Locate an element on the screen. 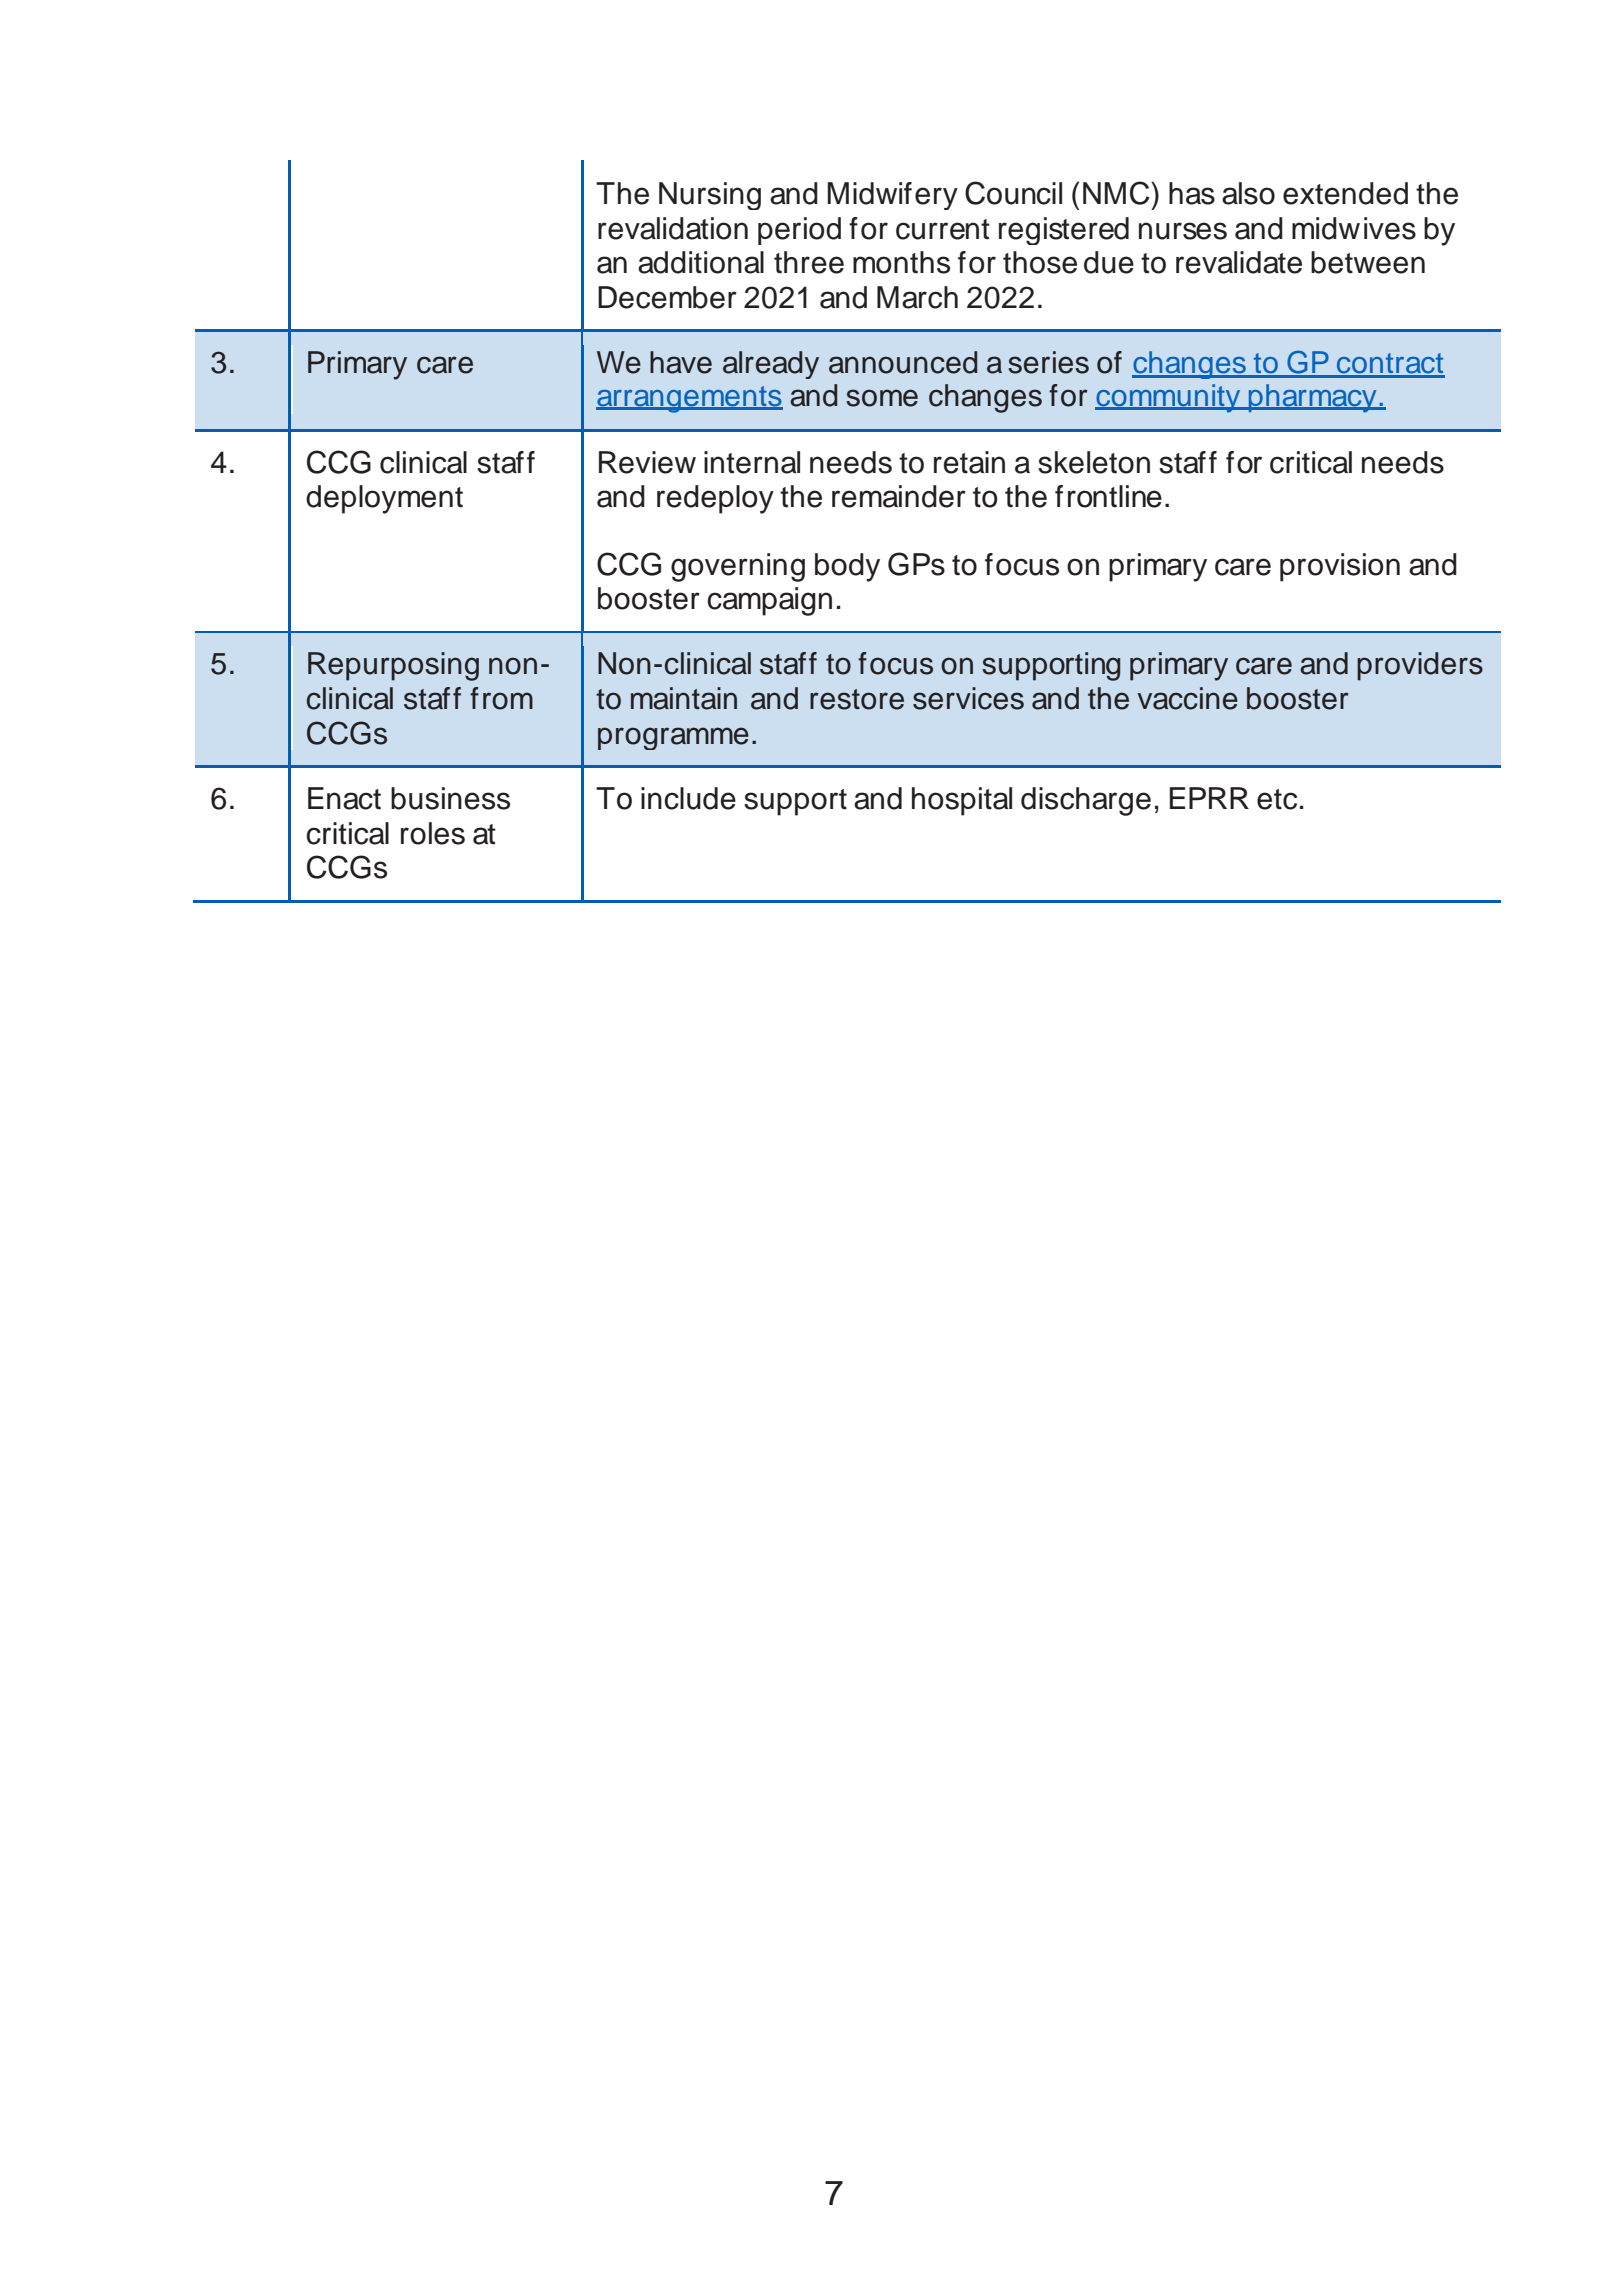 The height and width of the screenshot is (2279, 1612). business is located at coordinates (450, 798).
